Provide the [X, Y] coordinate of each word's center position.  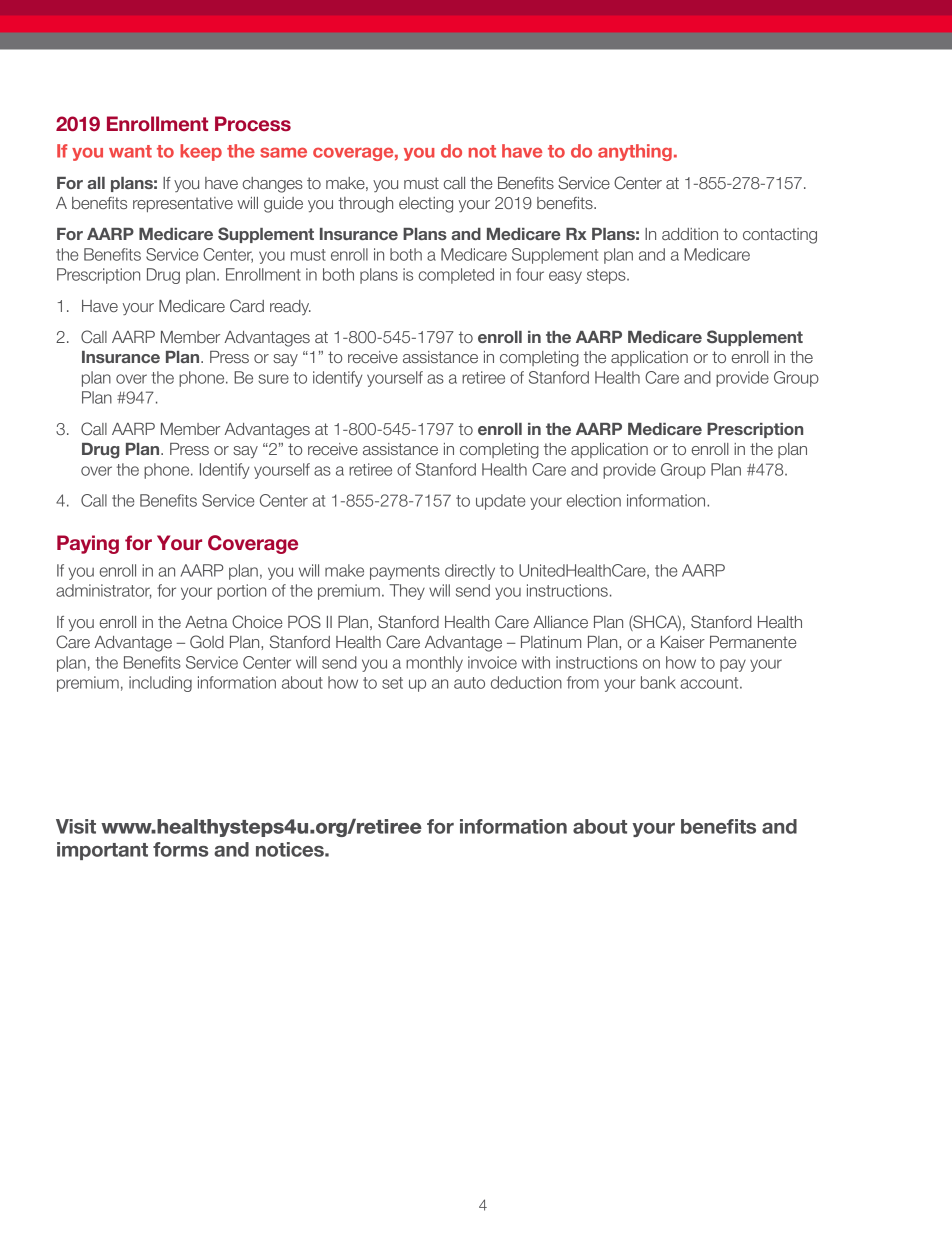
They [407, 592]
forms [180, 849]
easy [565, 277]
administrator [104, 591]
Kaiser [683, 642]
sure [273, 379]
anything [635, 152]
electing [426, 205]
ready [290, 307]
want [130, 151]
